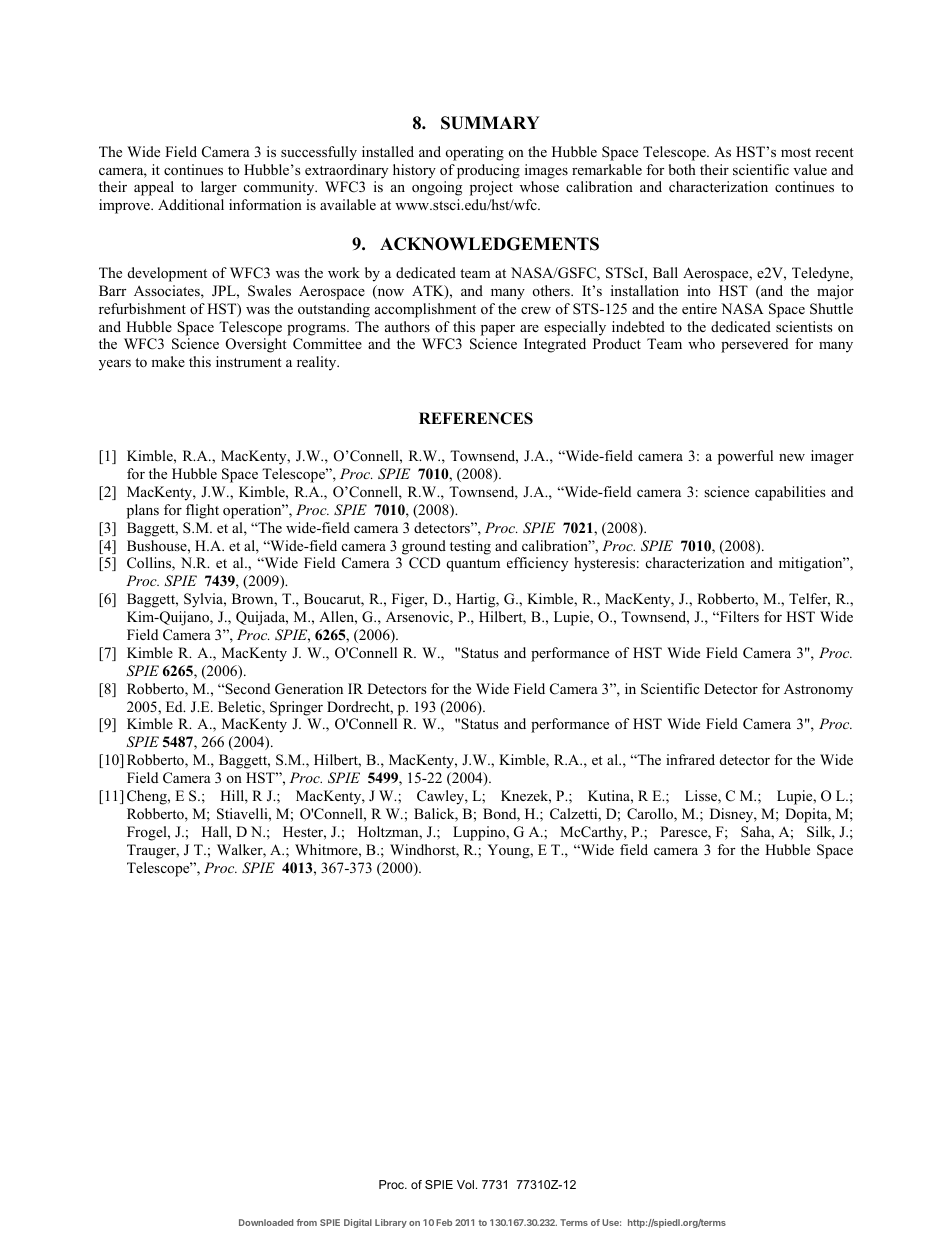 This screenshot has height=1233, width=952. I want to click on infrared, so click(690, 759).
